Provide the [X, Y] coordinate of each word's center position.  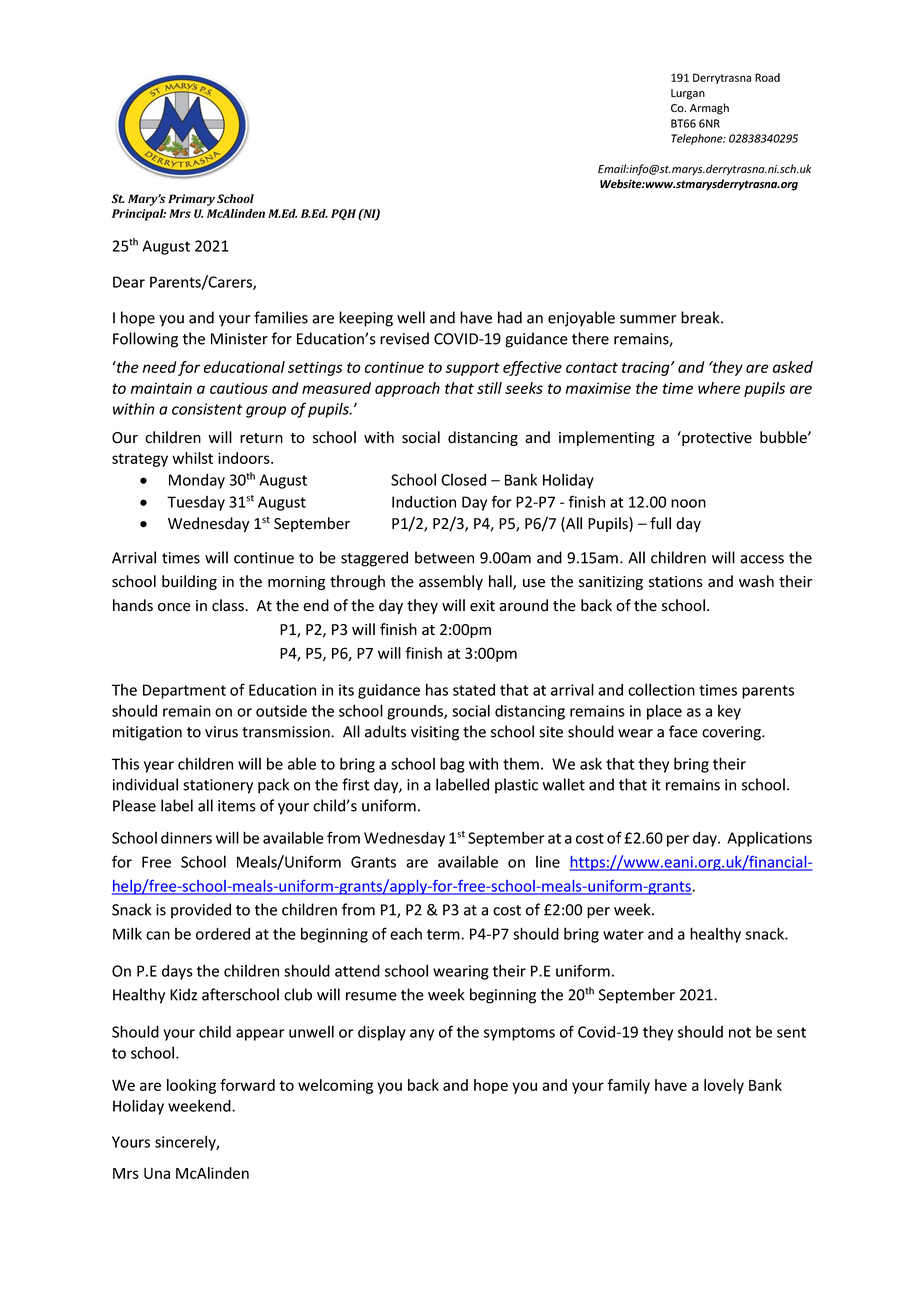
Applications [769, 839]
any [422, 1035]
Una [157, 1173]
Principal [139, 215]
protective [716, 438]
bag [452, 765]
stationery [218, 786]
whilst [192, 458]
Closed [463, 480]
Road [767, 77]
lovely [724, 1086]
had [510, 317]
